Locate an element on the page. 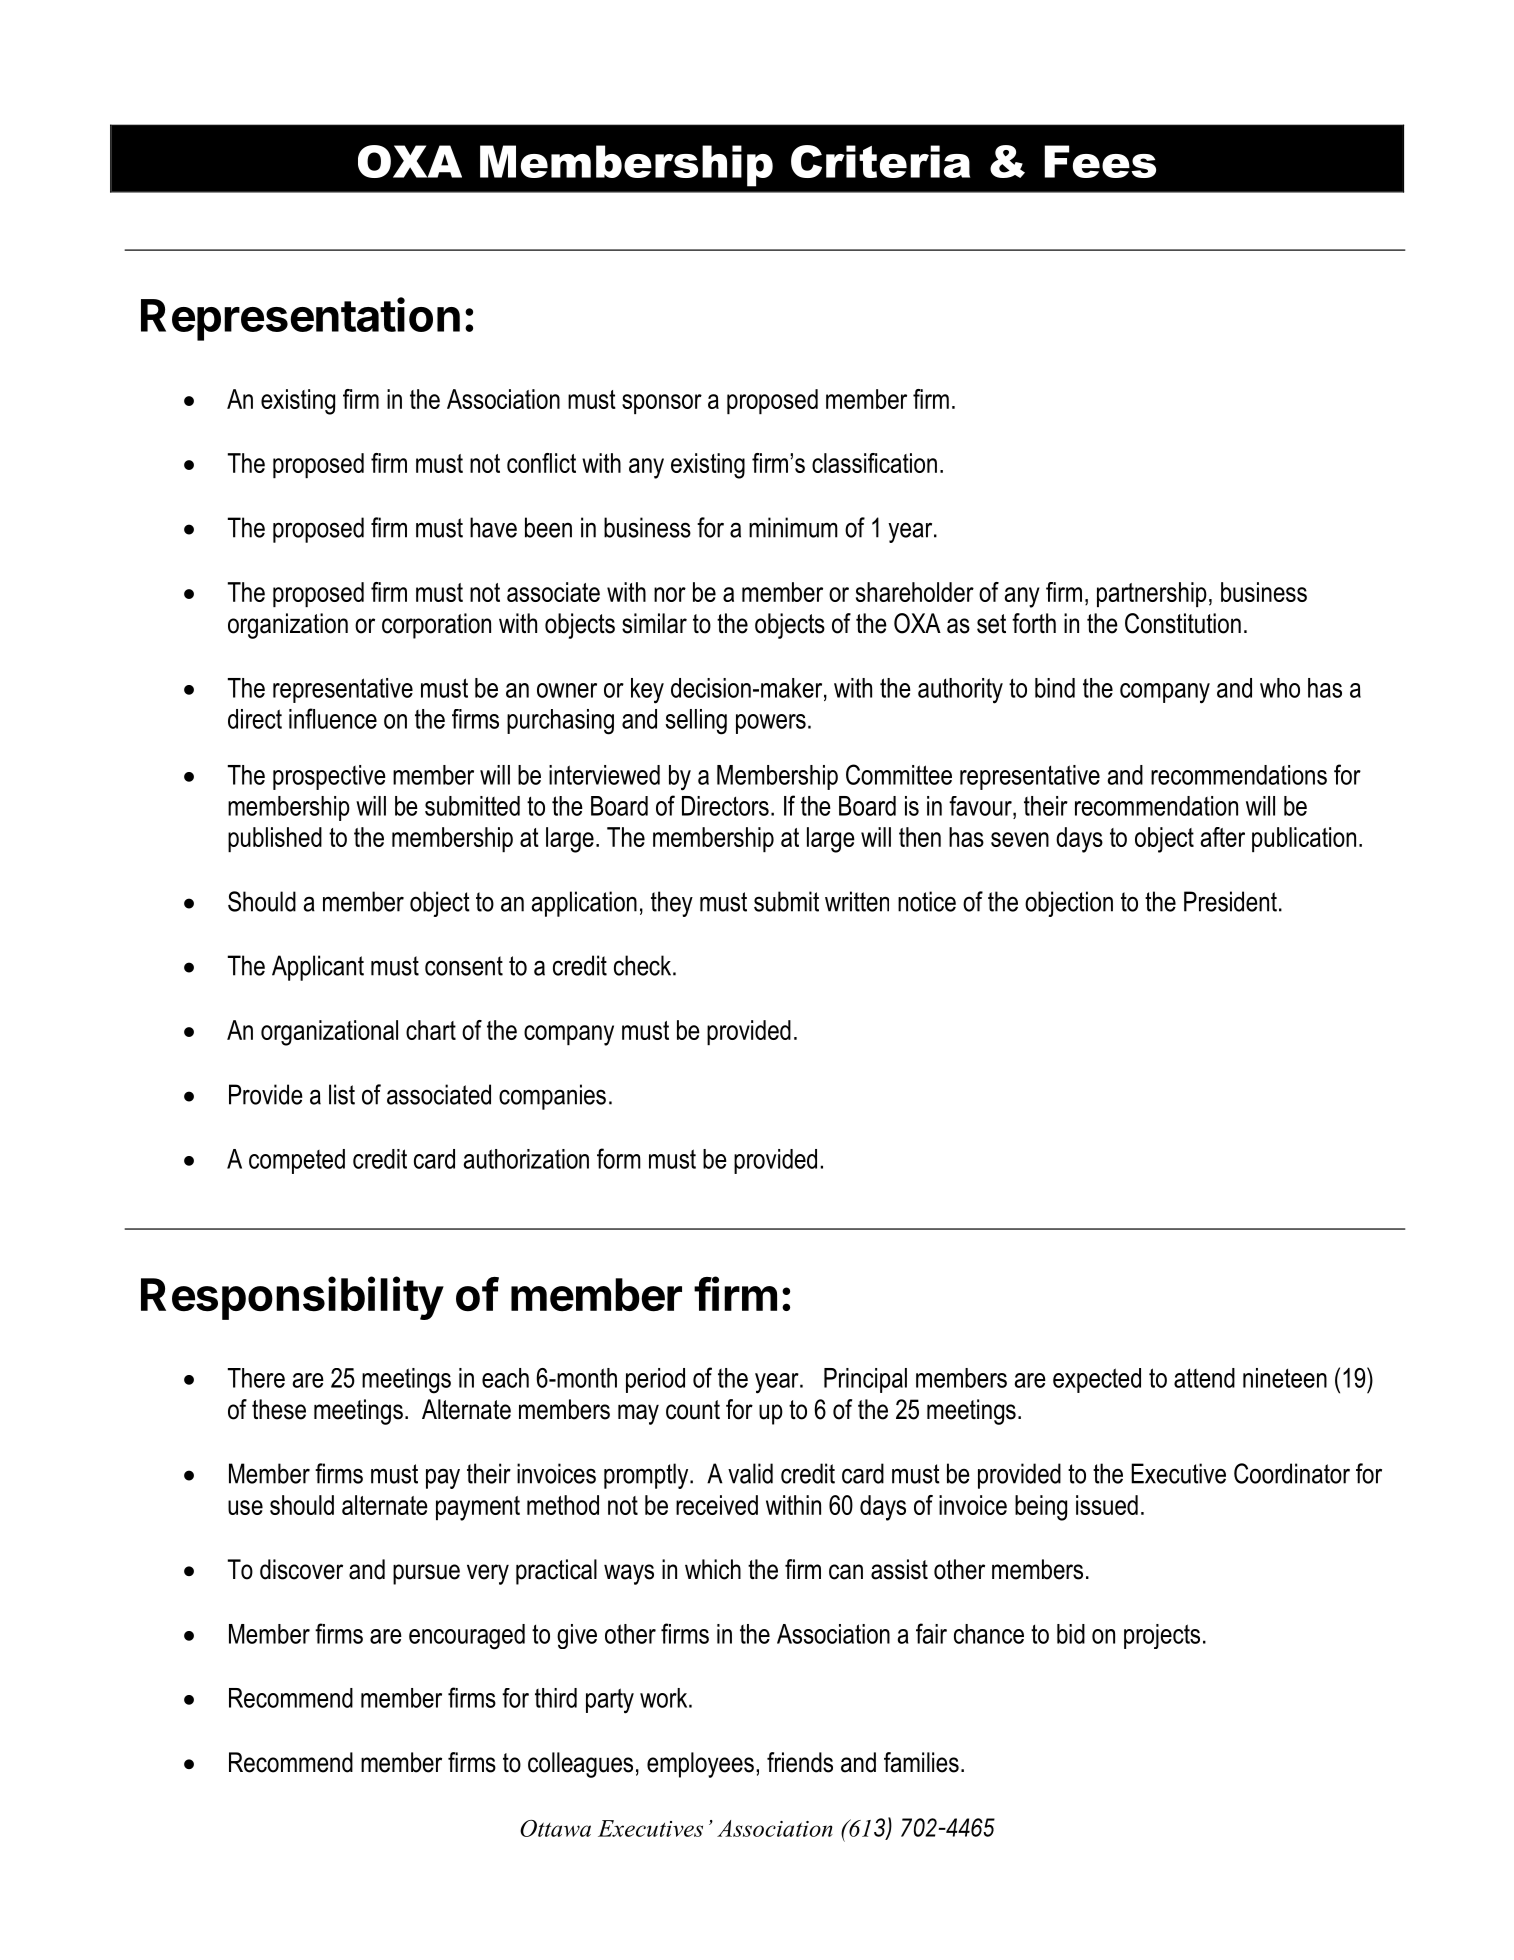 The image size is (1514, 1960). Criteria is located at coordinates (880, 161).
